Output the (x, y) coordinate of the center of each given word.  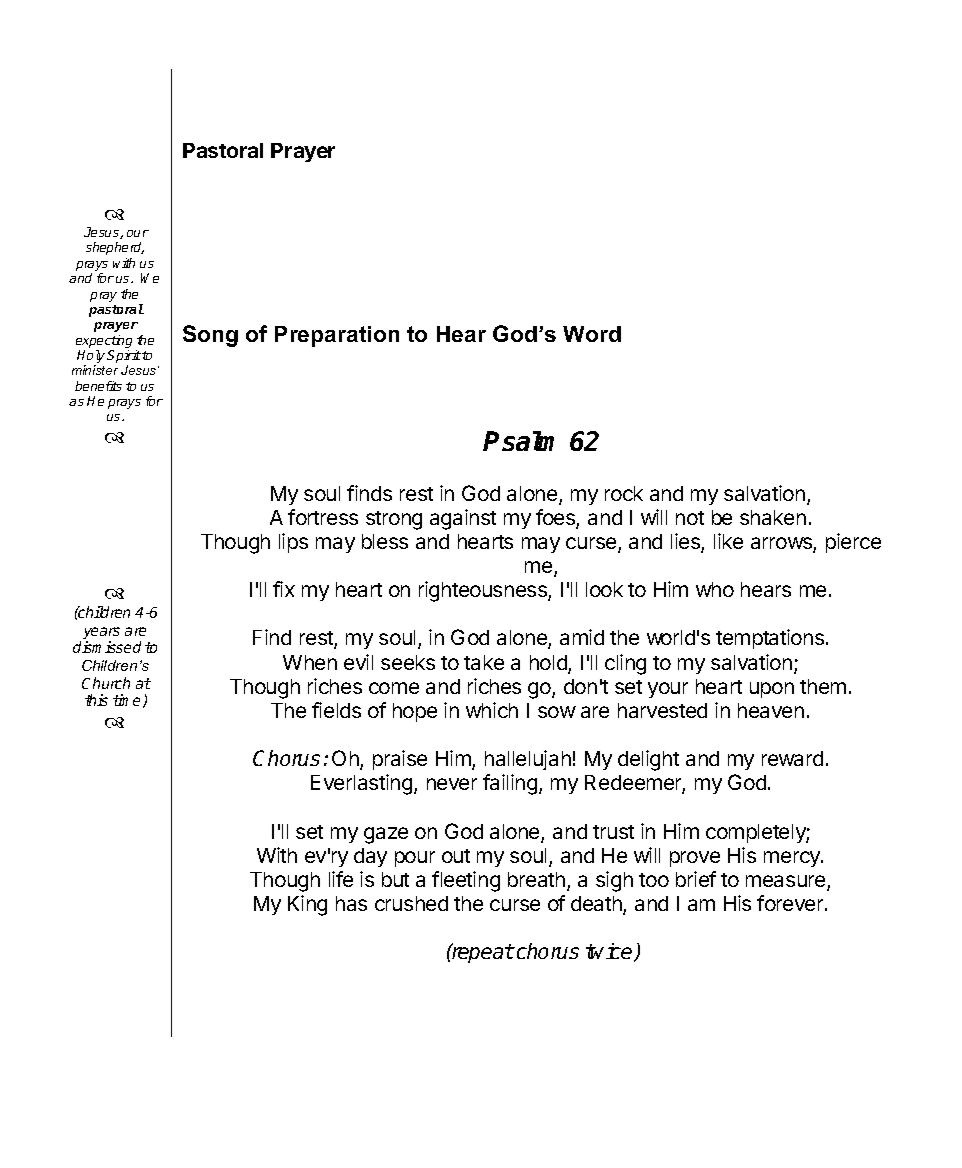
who (715, 589)
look (604, 589)
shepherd (115, 248)
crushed (411, 903)
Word (592, 334)
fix (284, 589)
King (307, 905)
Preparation (337, 336)
